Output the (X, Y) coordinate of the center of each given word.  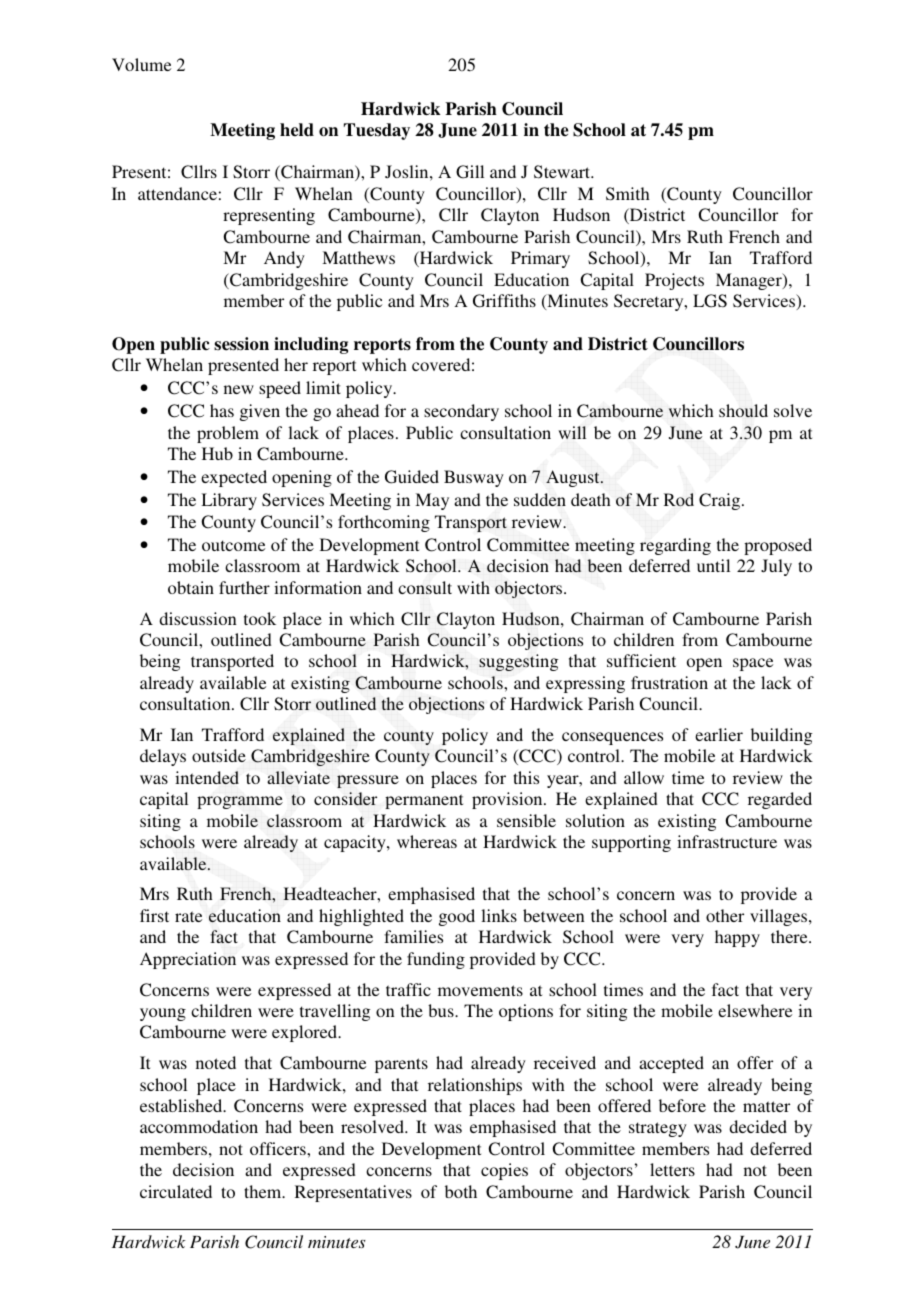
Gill (470, 172)
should (743, 410)
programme (240, 802)
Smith (628, 194)
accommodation (199, 1126)
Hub (217, 453)
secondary (461, 412)
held (297, 130)
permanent (424, 801)
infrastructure (727, 841)
